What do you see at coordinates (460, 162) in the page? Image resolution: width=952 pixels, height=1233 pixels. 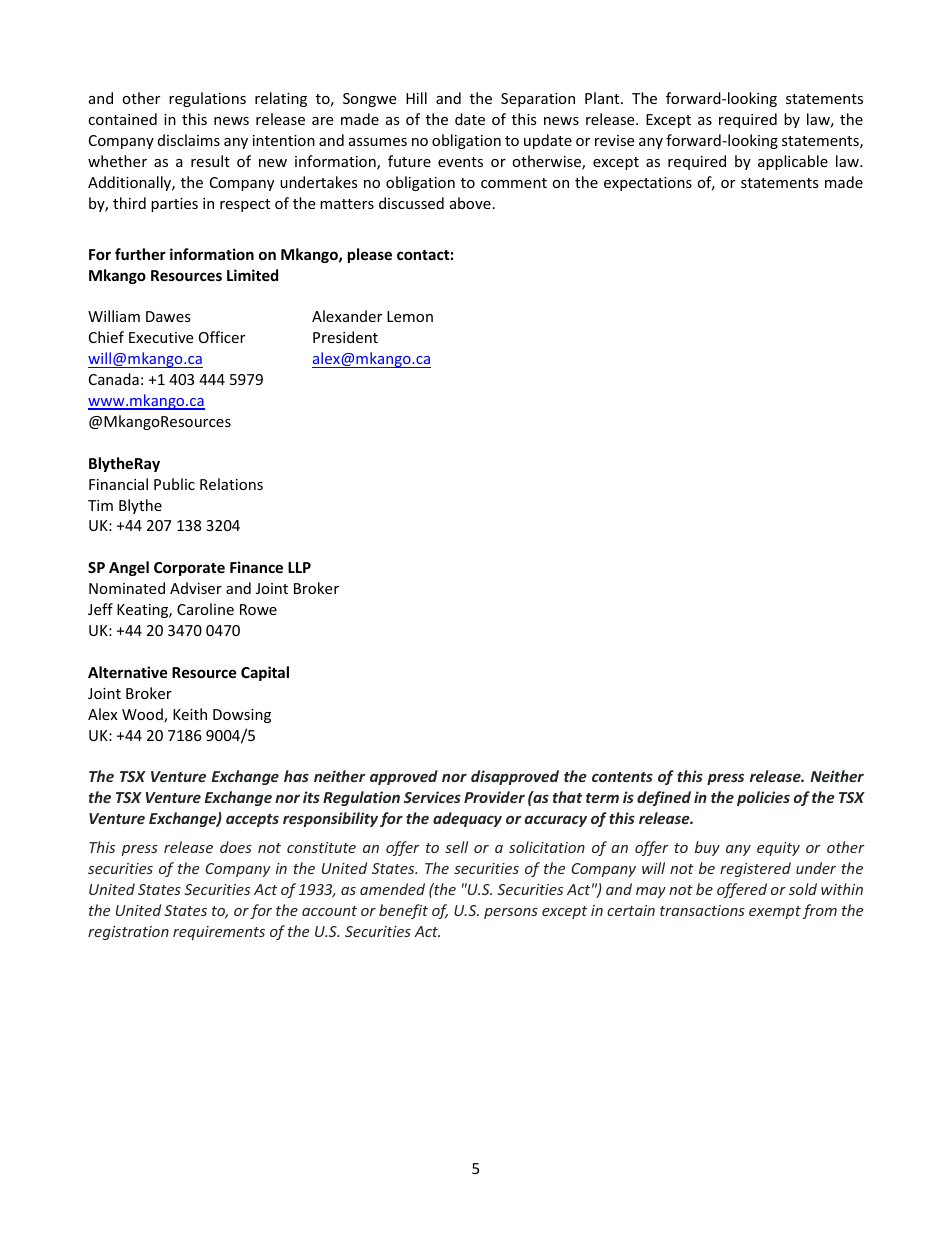 I see `events` at bounding box center [460, 162].
